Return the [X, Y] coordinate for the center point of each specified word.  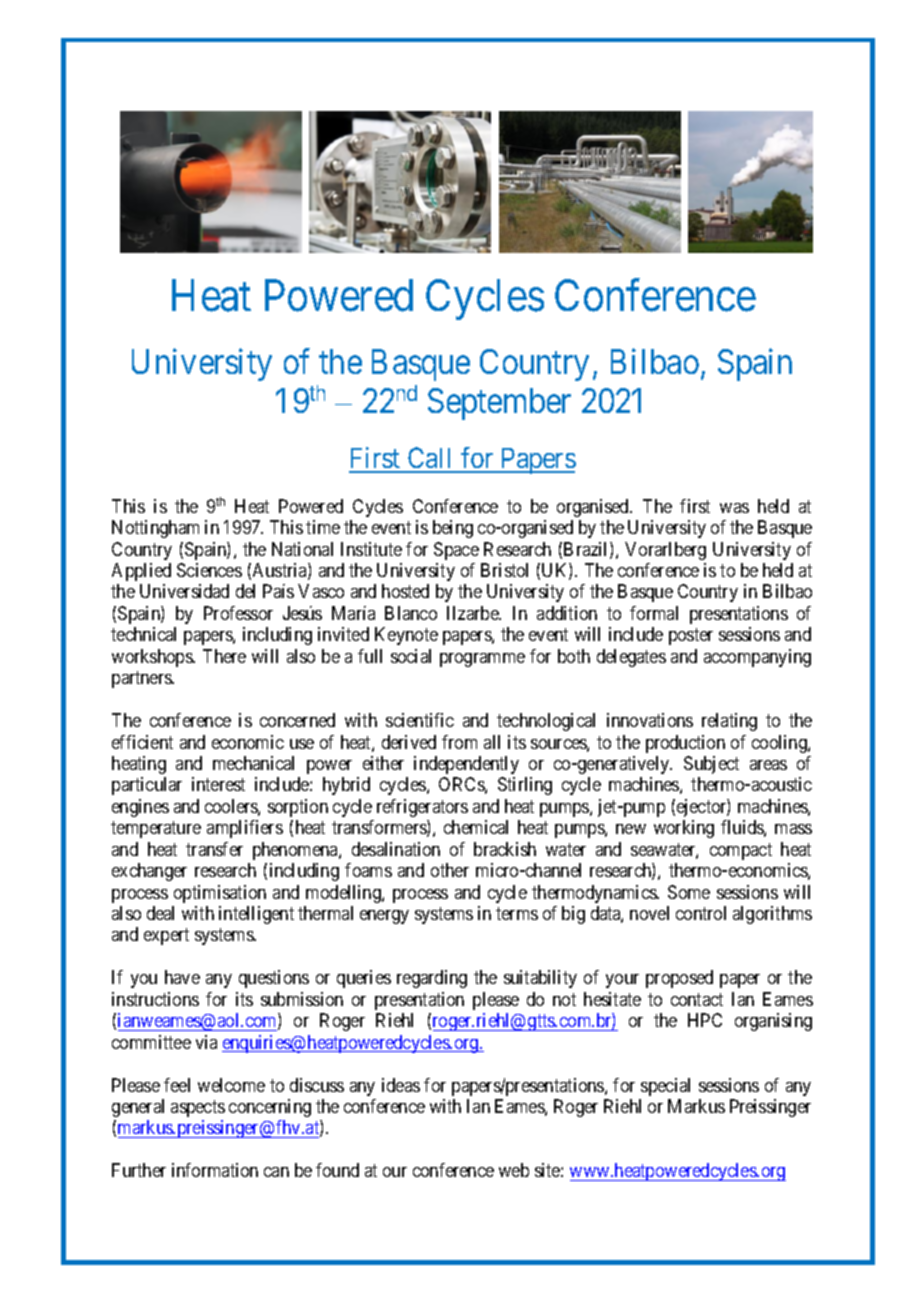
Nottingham [155, 529]
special [665, 1087]
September [499, 404]
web [514, 1170]
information [215, 1170]
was [734, 508]
